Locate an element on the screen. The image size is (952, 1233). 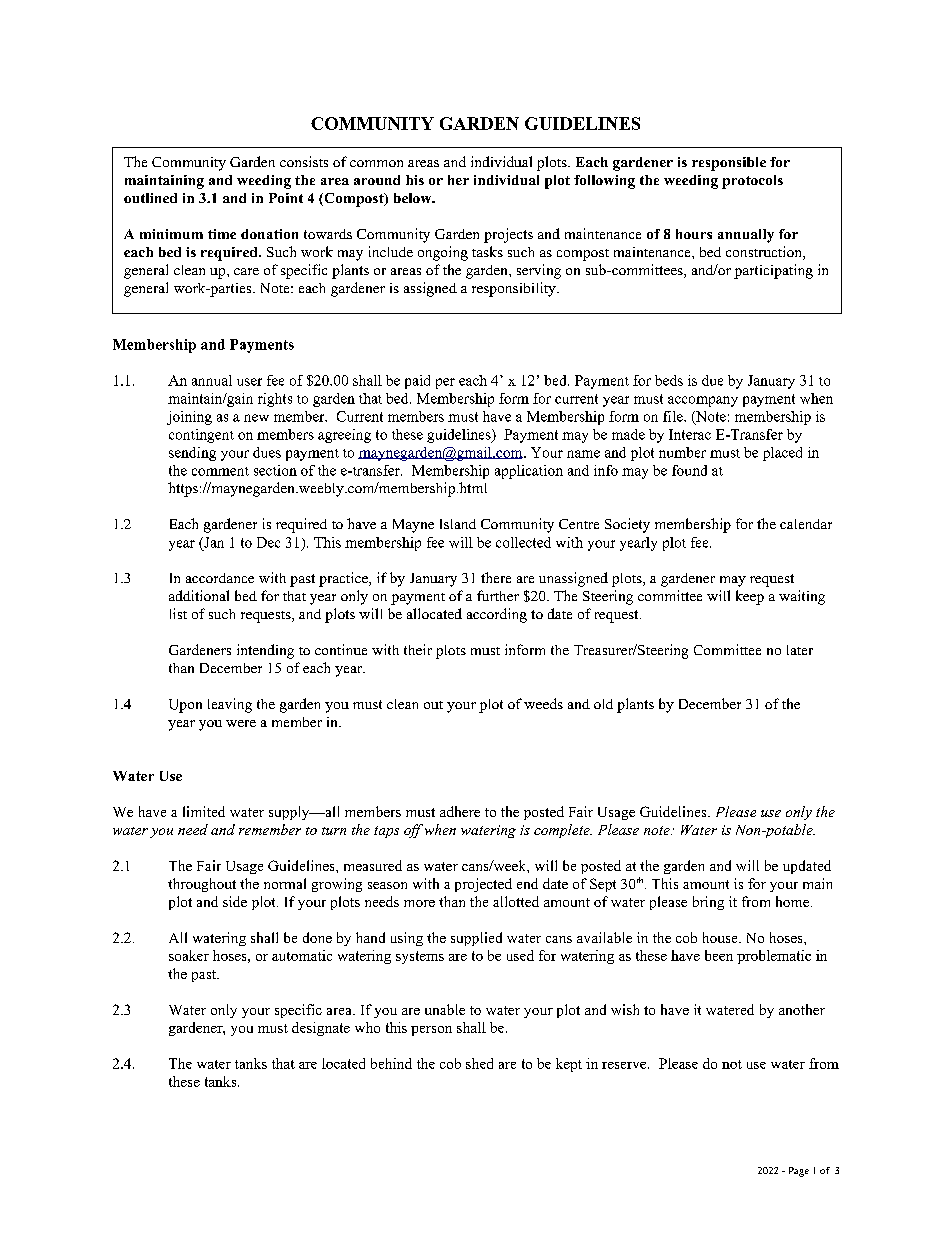
designate is located at coordinates (321, 1029).
